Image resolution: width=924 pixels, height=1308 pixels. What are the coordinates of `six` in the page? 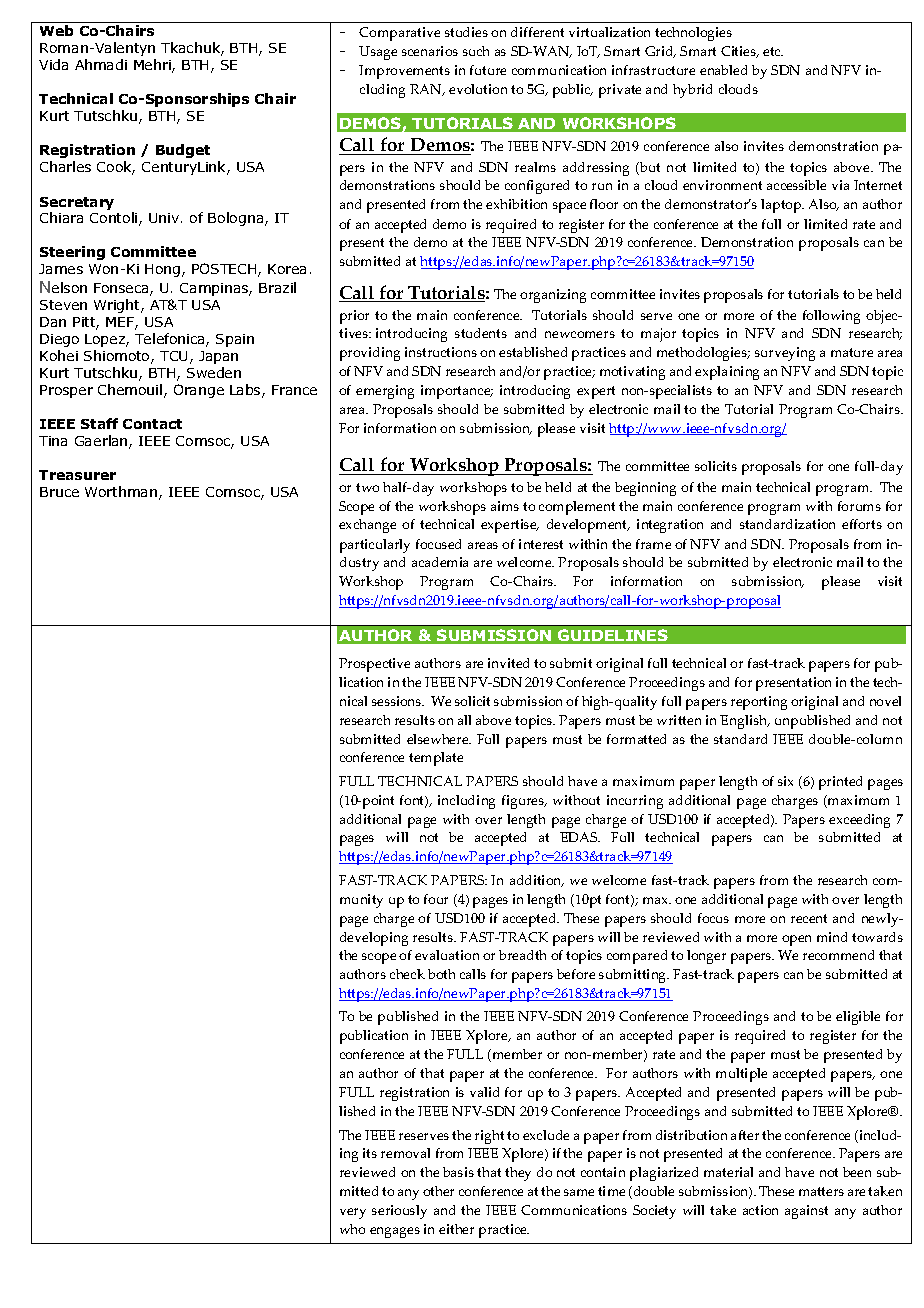 It's located at (785, 781).
